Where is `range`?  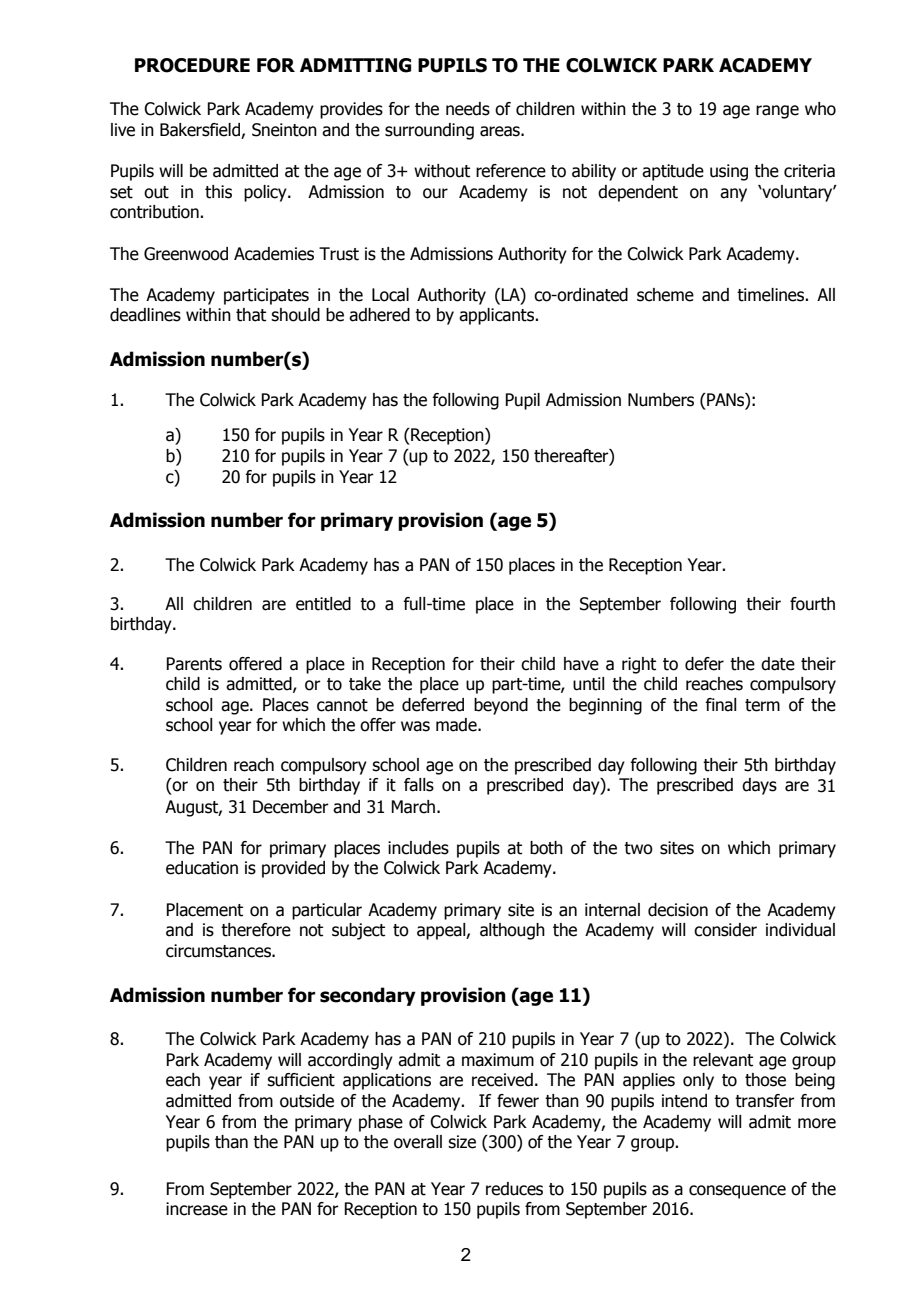 range is located at coordinates (777, 112).
